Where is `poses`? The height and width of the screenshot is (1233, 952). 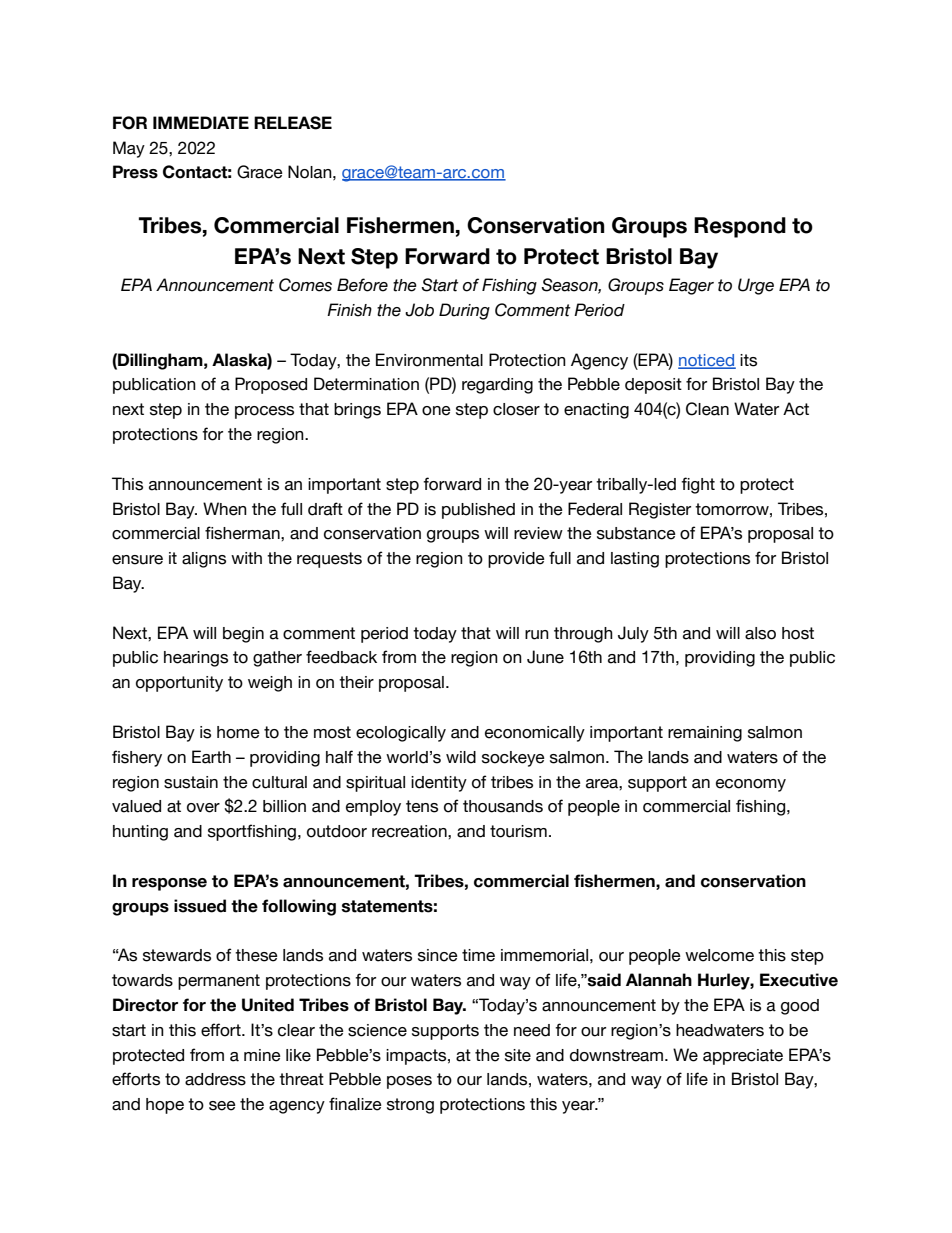
poses is located at coordinates (409, 1082).
